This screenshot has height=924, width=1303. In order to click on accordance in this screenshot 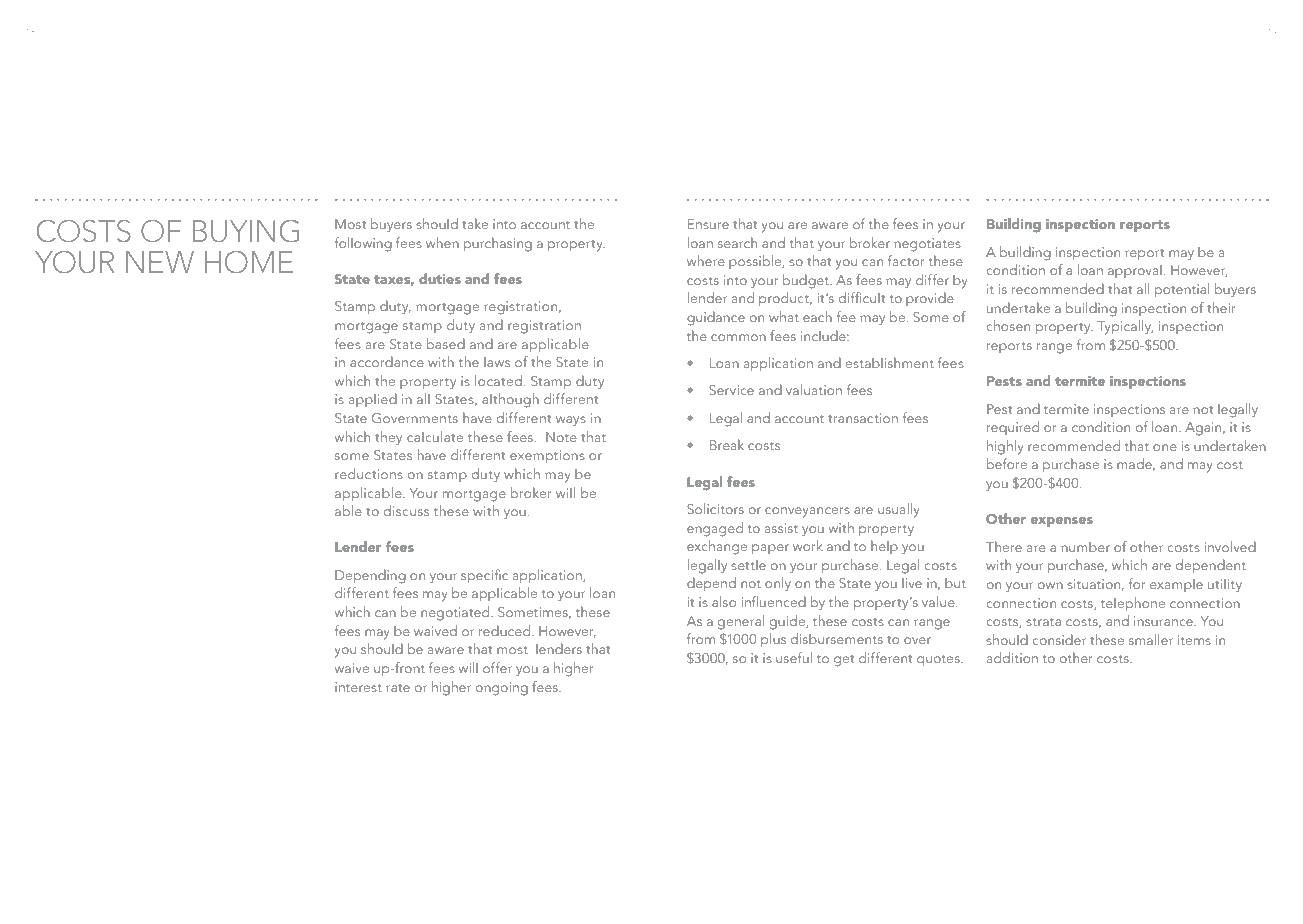, I will do `click(387, 361)`.
